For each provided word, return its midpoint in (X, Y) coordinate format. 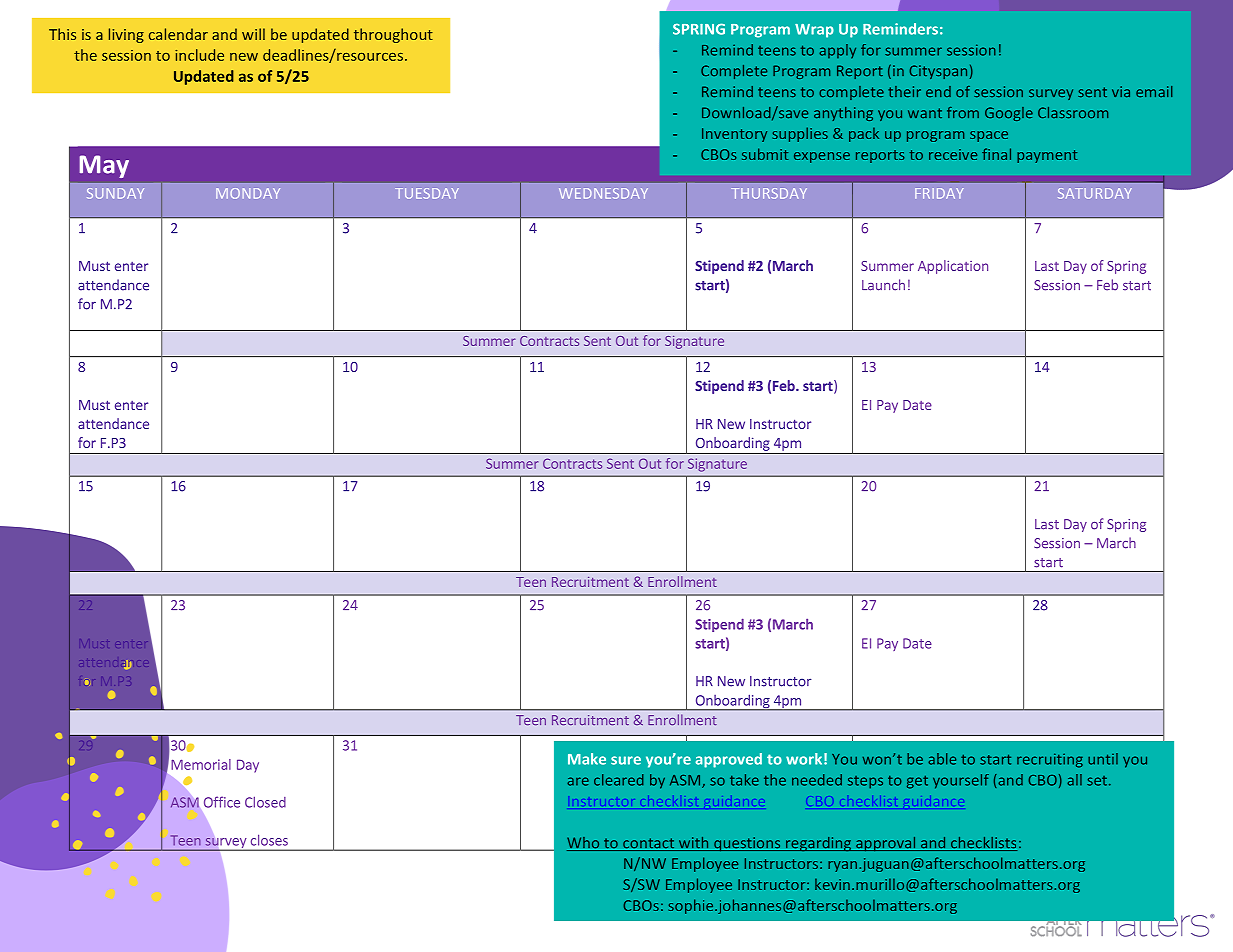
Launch (883, 285)
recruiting (1050, 760)
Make (587, 759)
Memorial (201, 764)
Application (953, 267)
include (199, 55)
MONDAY (248, 193)
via (1121, 91)
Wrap (814, 31)
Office (222, 802)
